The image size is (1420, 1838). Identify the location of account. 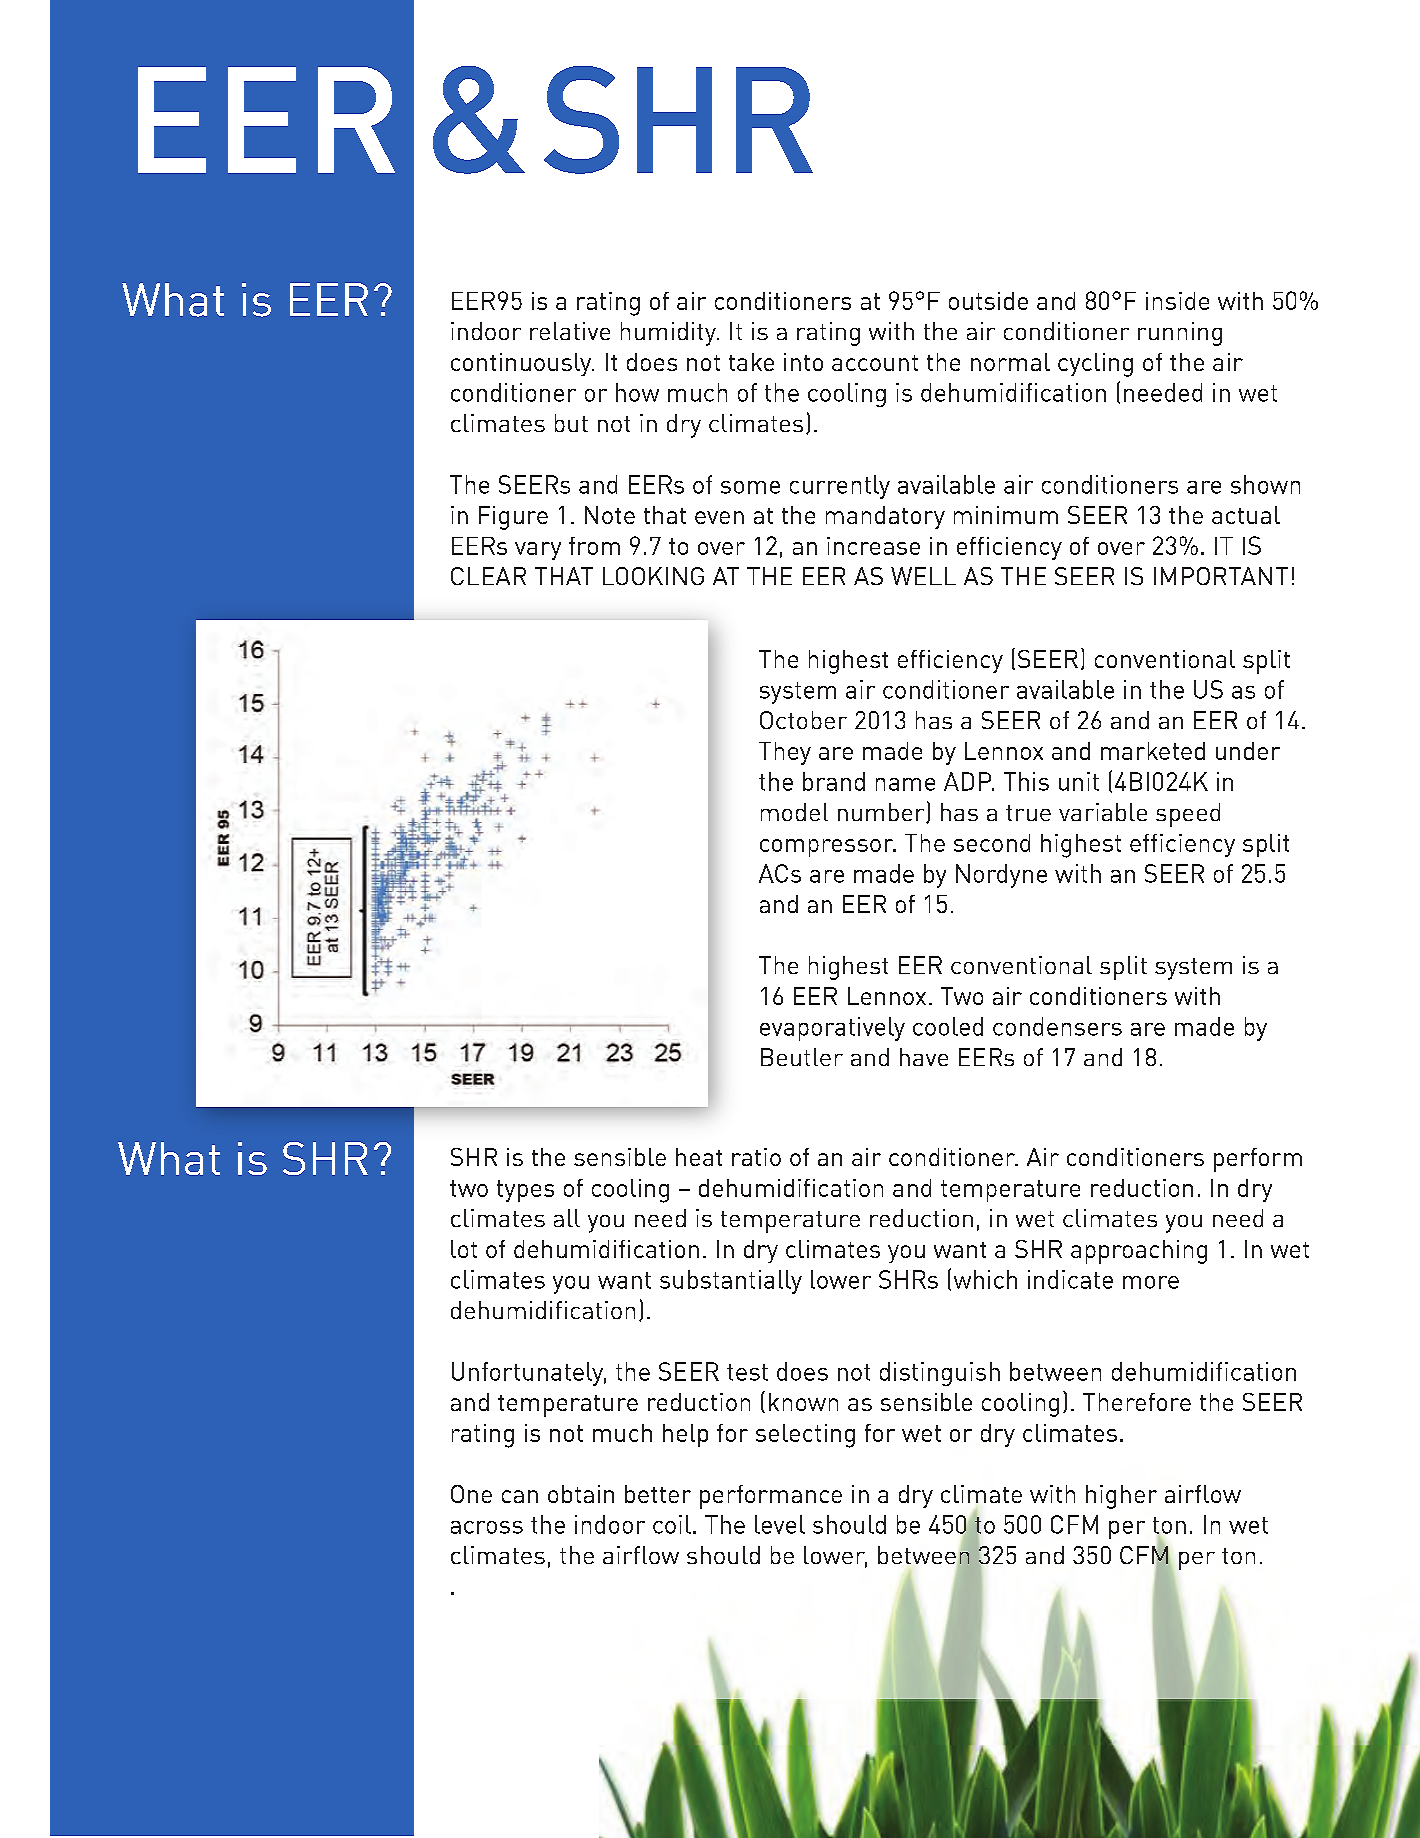
(875, 363).
